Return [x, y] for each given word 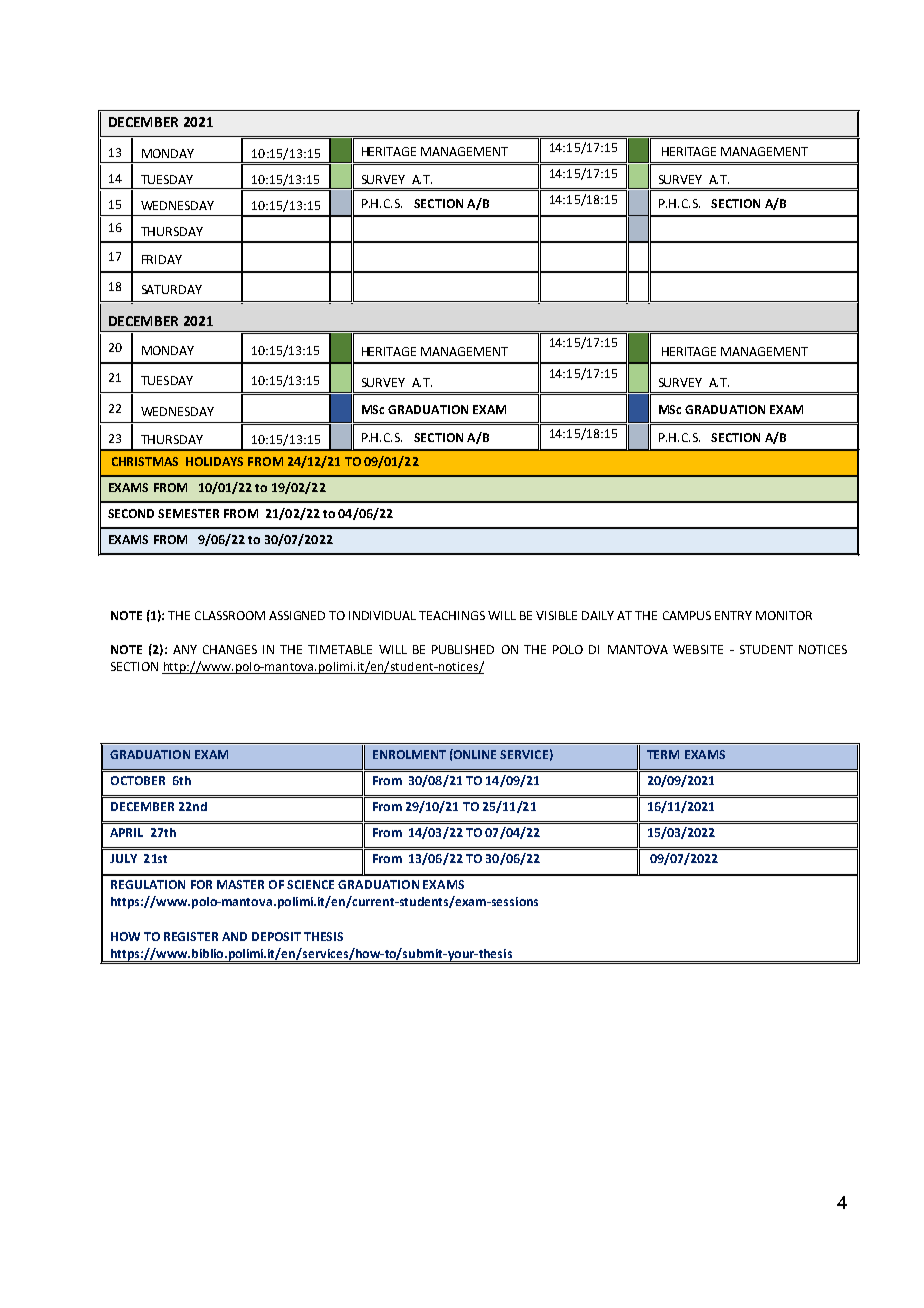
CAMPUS [687, 615]
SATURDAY [172, 289]
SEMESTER [188, 513]
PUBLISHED [463, 649]
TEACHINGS [452, 615]
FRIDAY [162, 259]
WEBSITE [698, 649]
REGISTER [191, 936]
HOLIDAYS [214, 461]
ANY [185, 649]
